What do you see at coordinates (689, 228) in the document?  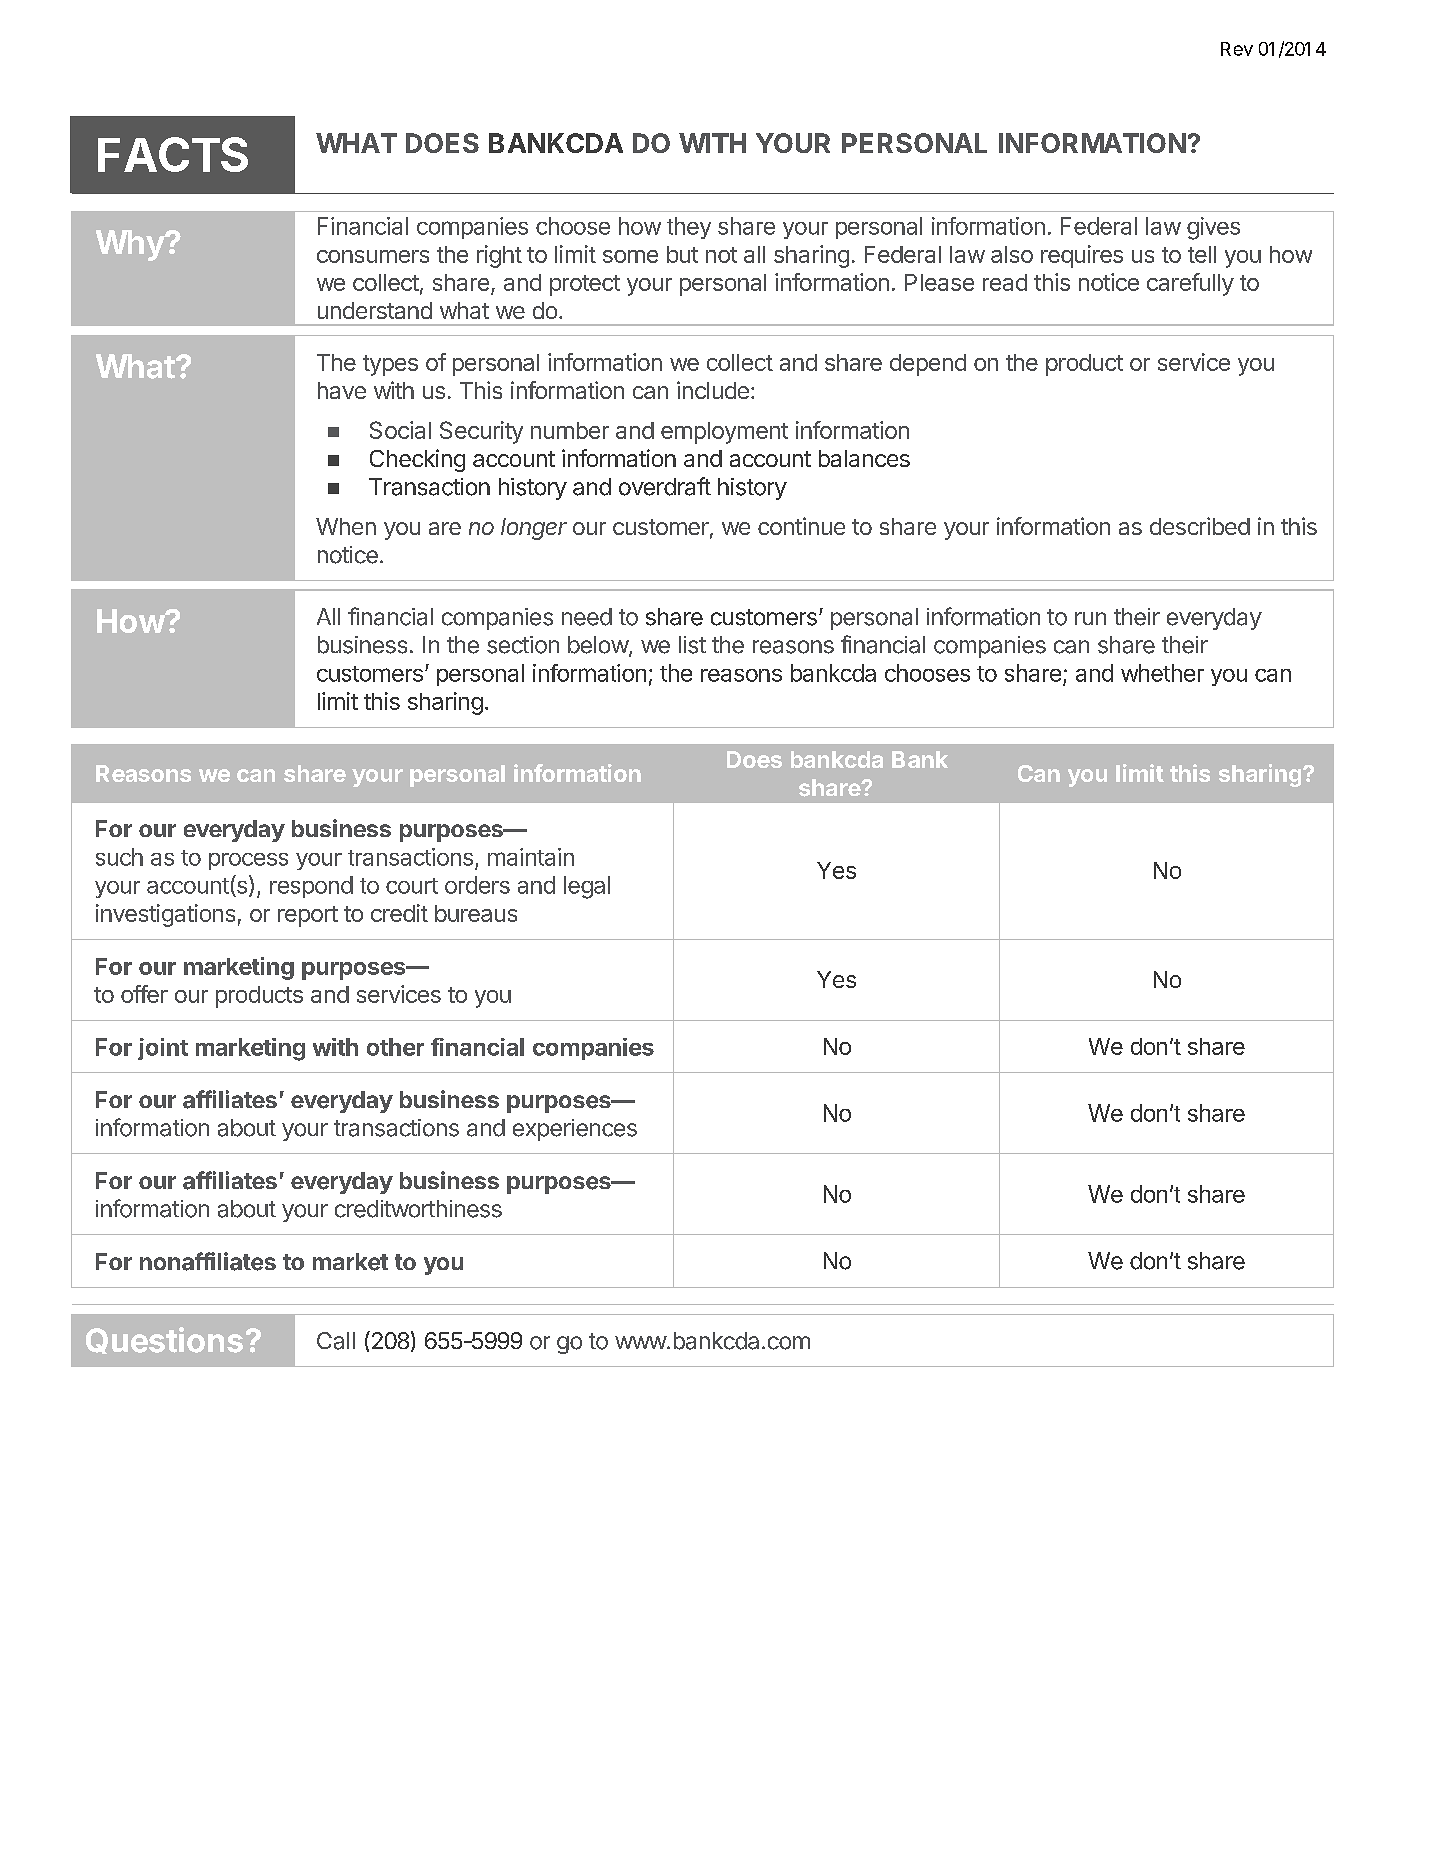 I see `they` at bounding box center [689, 228].
